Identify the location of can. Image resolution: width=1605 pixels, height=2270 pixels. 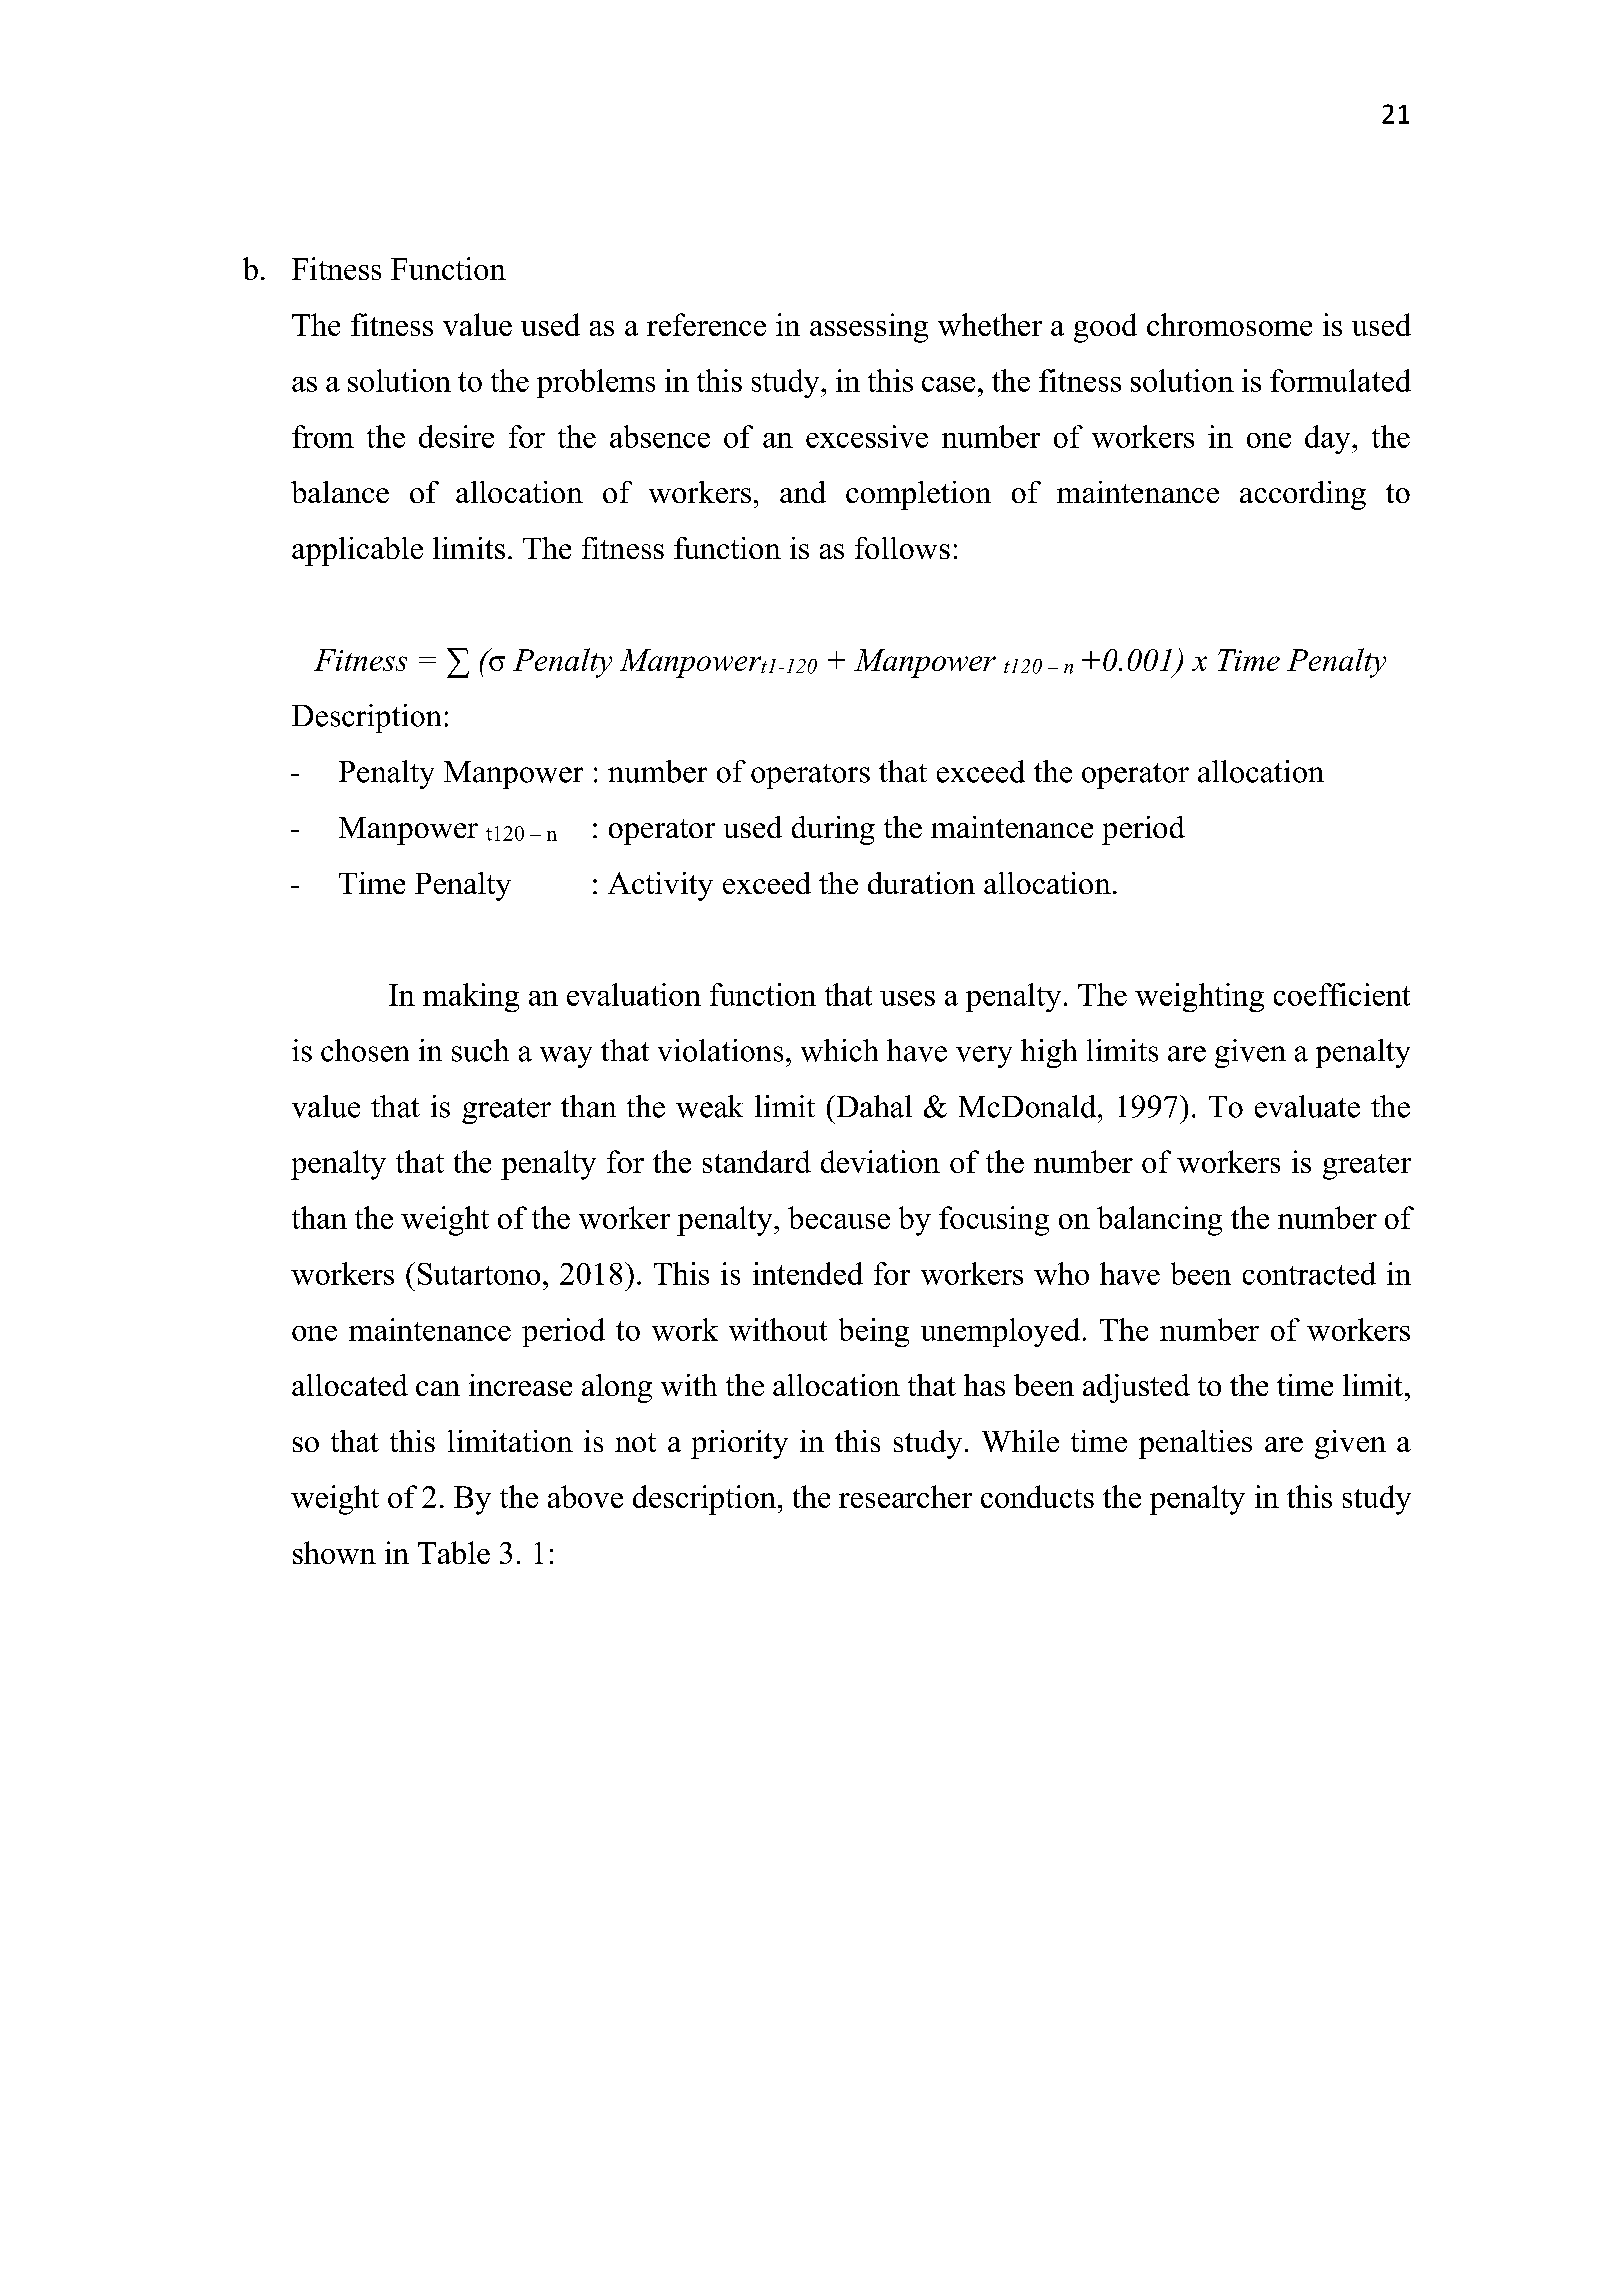
(438, 1388).
